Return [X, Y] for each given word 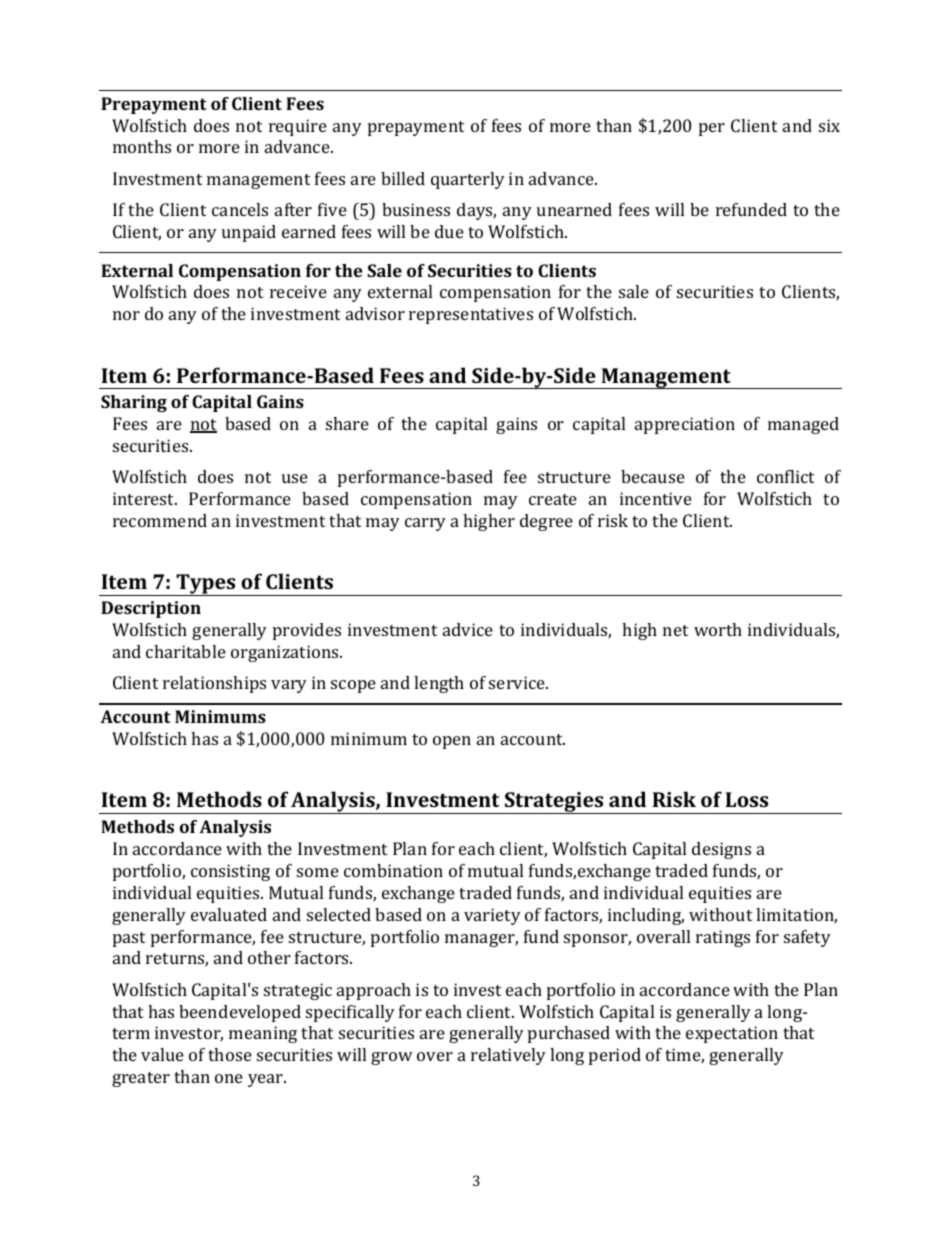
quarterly [468, 180]
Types [206, 585]
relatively [508, 1056]
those [230, 1054]
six [829, 125]
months [142, 146]
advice [468, 629]
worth [718, 629]
